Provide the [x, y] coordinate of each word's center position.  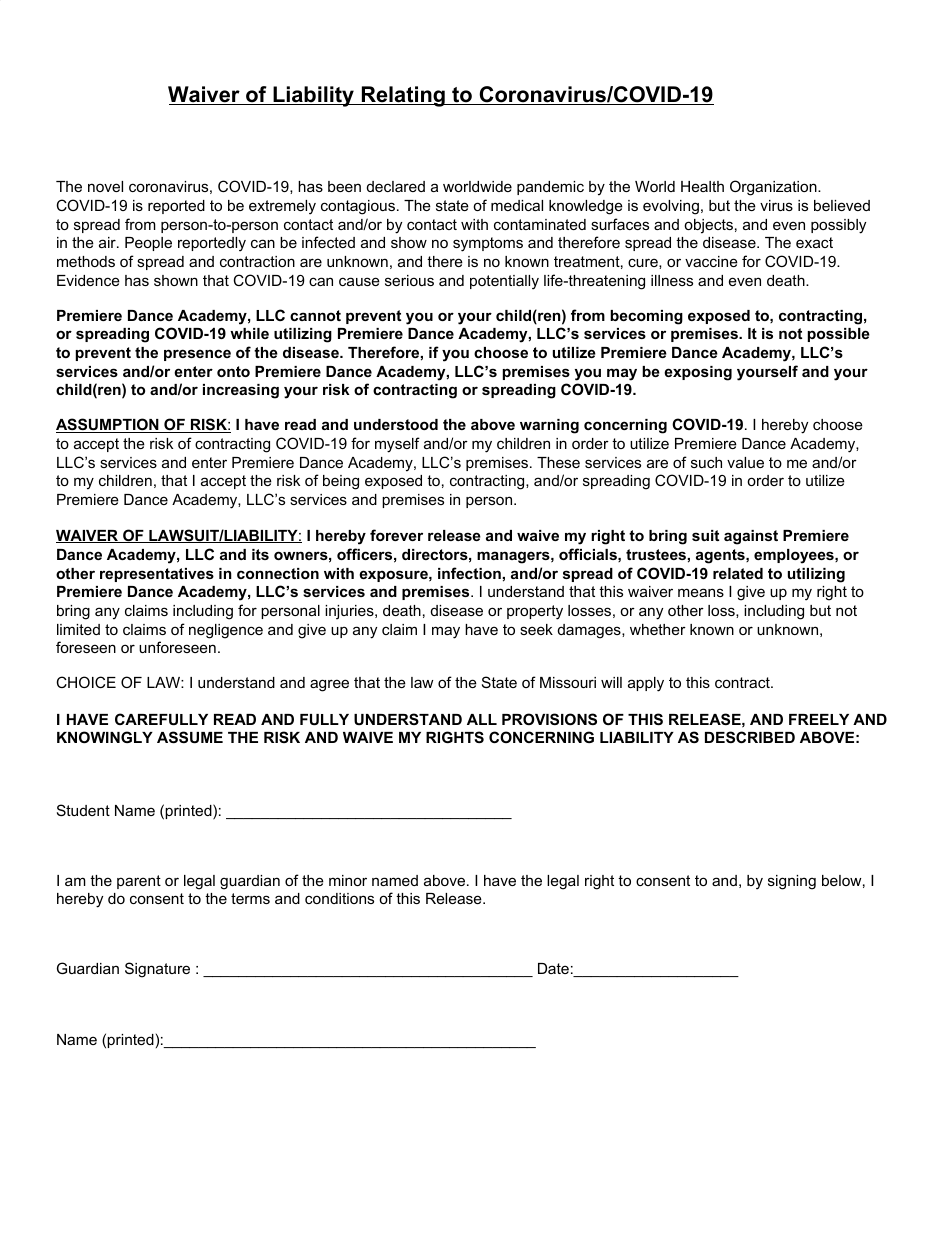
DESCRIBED [750, 737]
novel [105, 186]
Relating [403, 96]
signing [792, 882]
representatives [157, 575]
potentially [504, 282]
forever [396, 535]
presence [197, 355]
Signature [157, 970]
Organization [774, 188]
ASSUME [190, 737]
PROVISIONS [549, 719]
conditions [339, 898]
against [751, 537]
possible [839, 335]
